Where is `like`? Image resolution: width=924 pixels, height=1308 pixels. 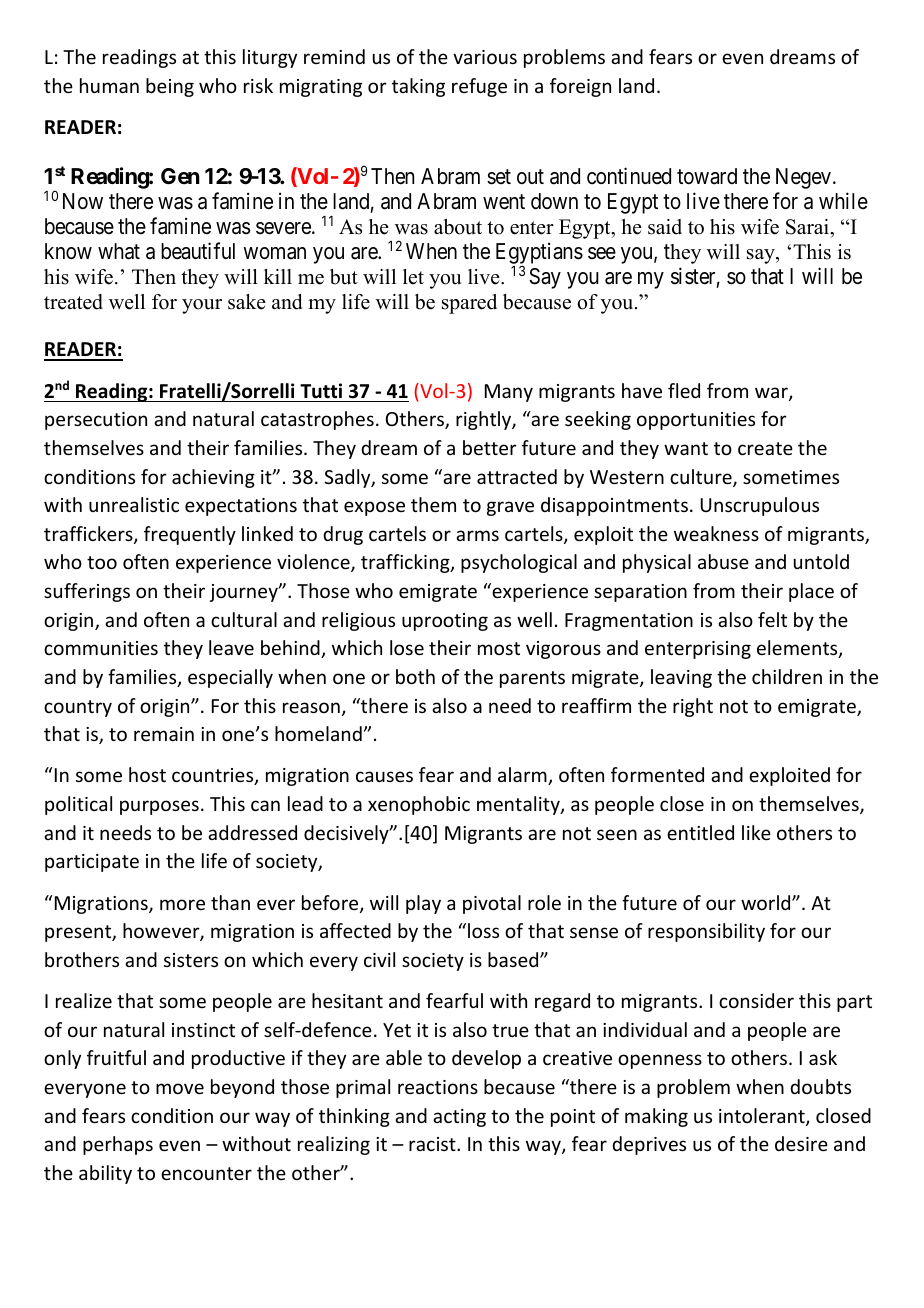 like is located at coordinates (756, 832).
